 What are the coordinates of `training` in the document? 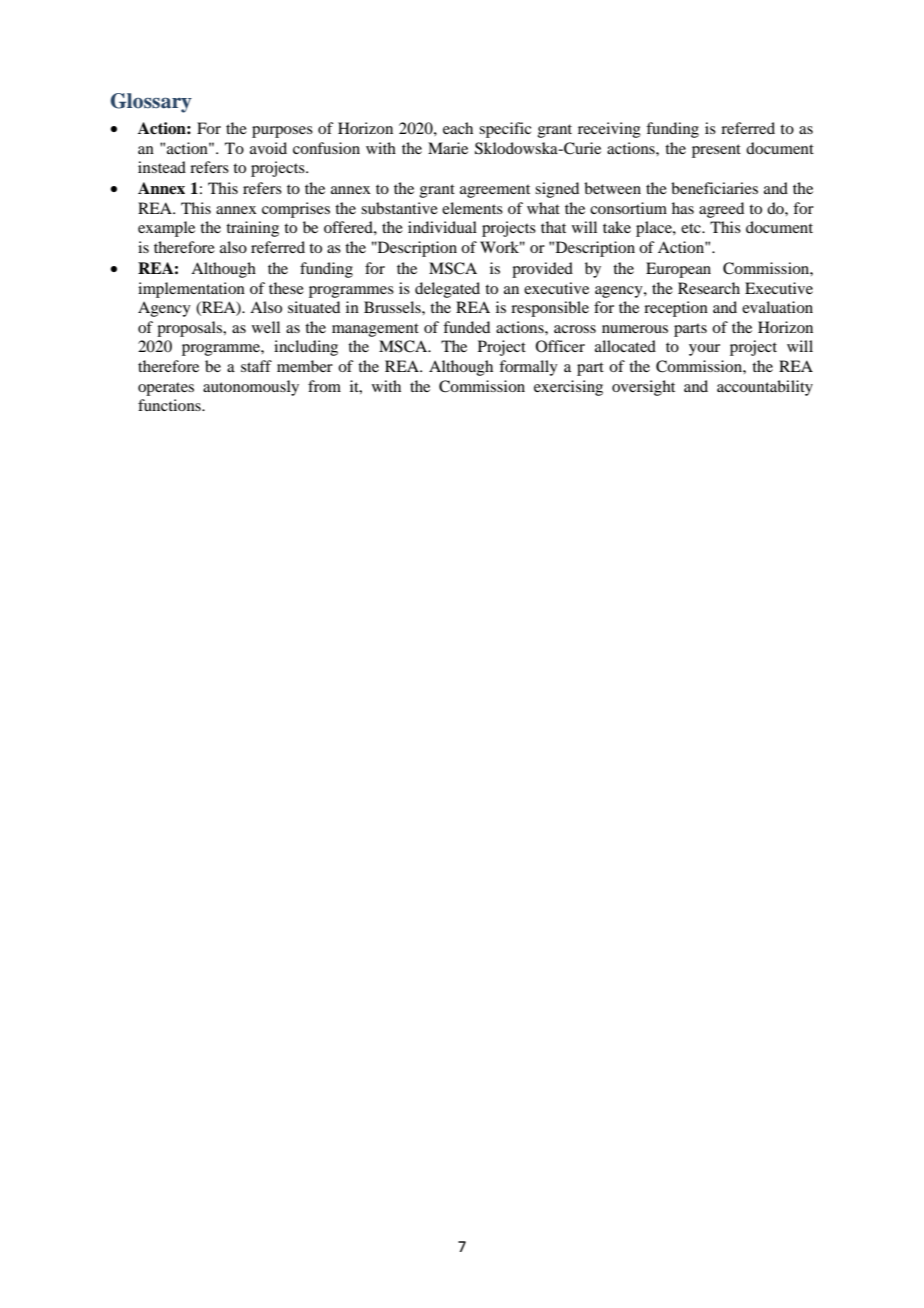 It's located at (252, 229).
